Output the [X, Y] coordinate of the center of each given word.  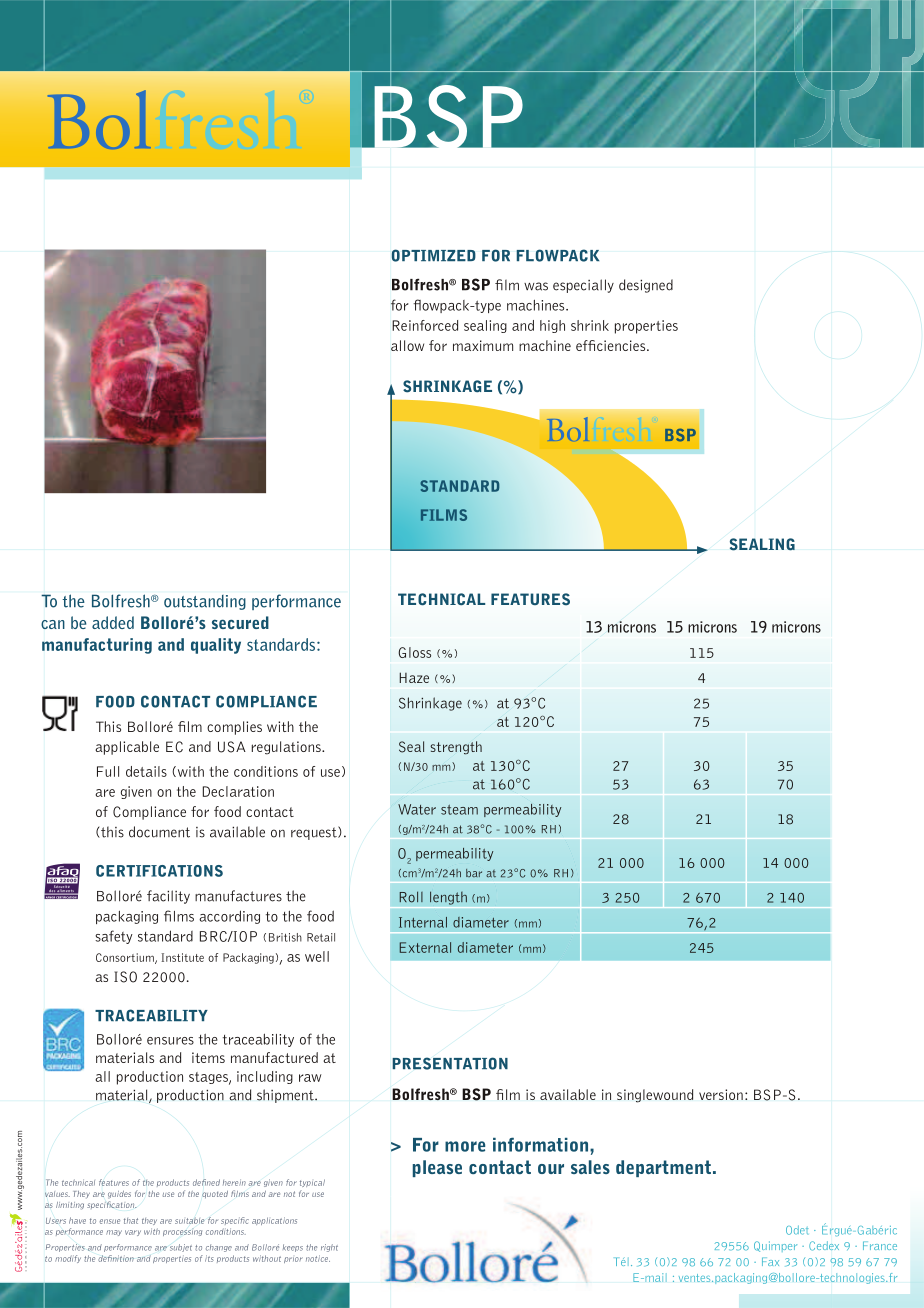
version [721, 1094]
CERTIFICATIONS [159, 871]
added [113, 622]
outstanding [205, 602]
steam [459, 810]
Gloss [414, 652]
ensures [170, 1041]
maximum [483, 345]
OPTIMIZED [434, 255]
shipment [286, 1096]
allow [407, 345]
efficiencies [612, 345]
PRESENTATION [450, 1063]
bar [474, 873]
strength [456, 748]
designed [646, 286]
